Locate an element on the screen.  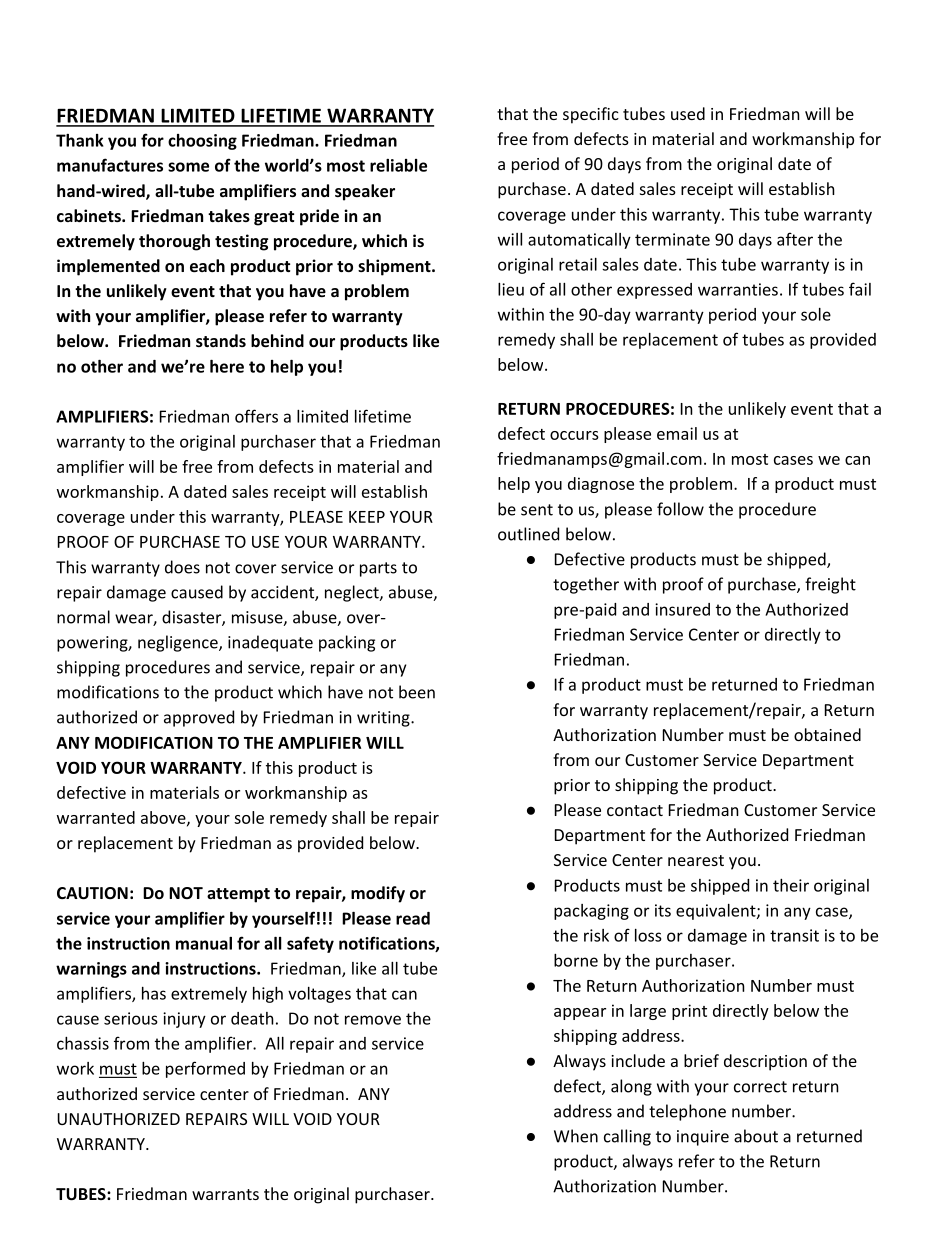
nearest is located at coordinates (696, 860).
